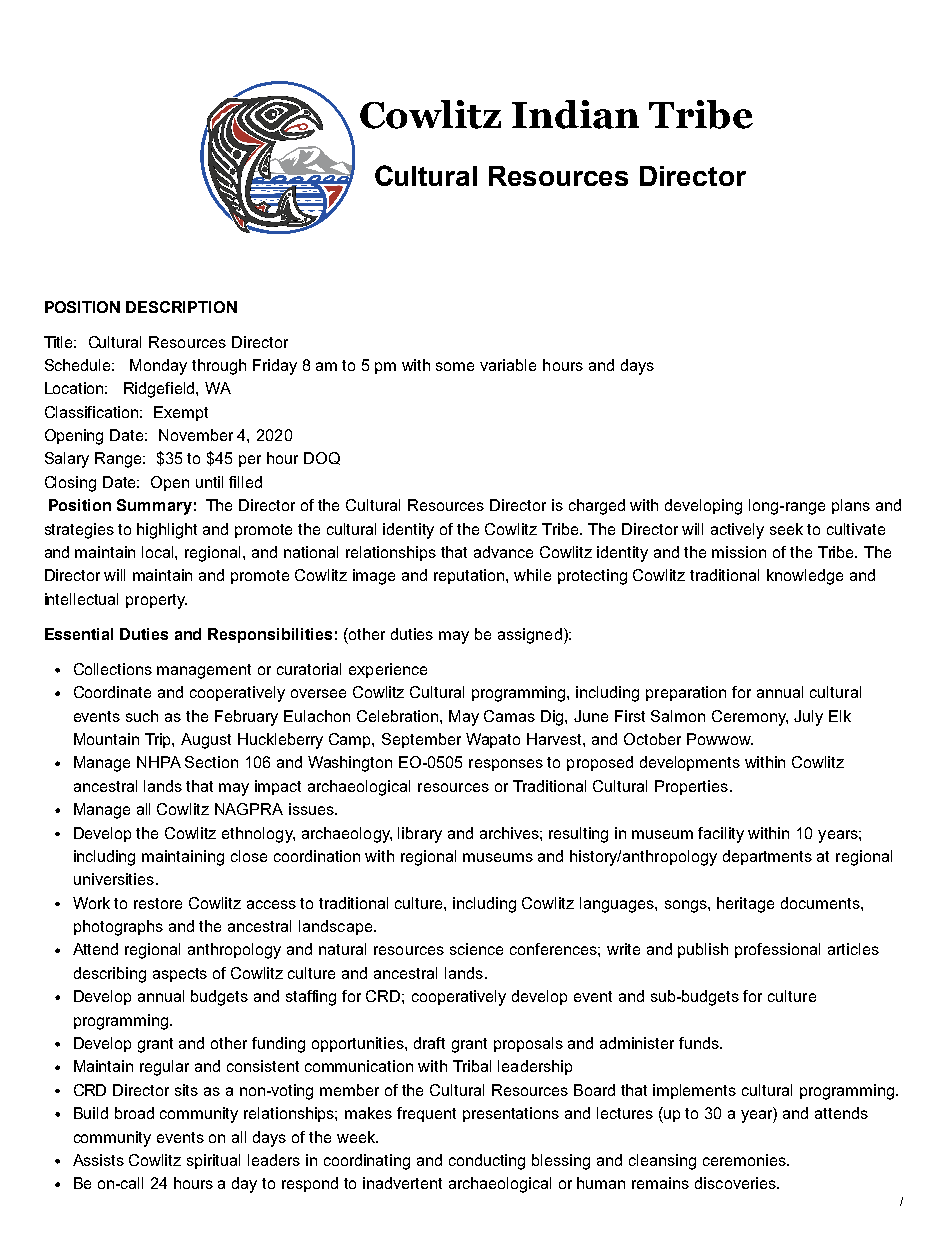  Describe the element at coordinates (575, 114) in the page. I see `Indian` at that location.
